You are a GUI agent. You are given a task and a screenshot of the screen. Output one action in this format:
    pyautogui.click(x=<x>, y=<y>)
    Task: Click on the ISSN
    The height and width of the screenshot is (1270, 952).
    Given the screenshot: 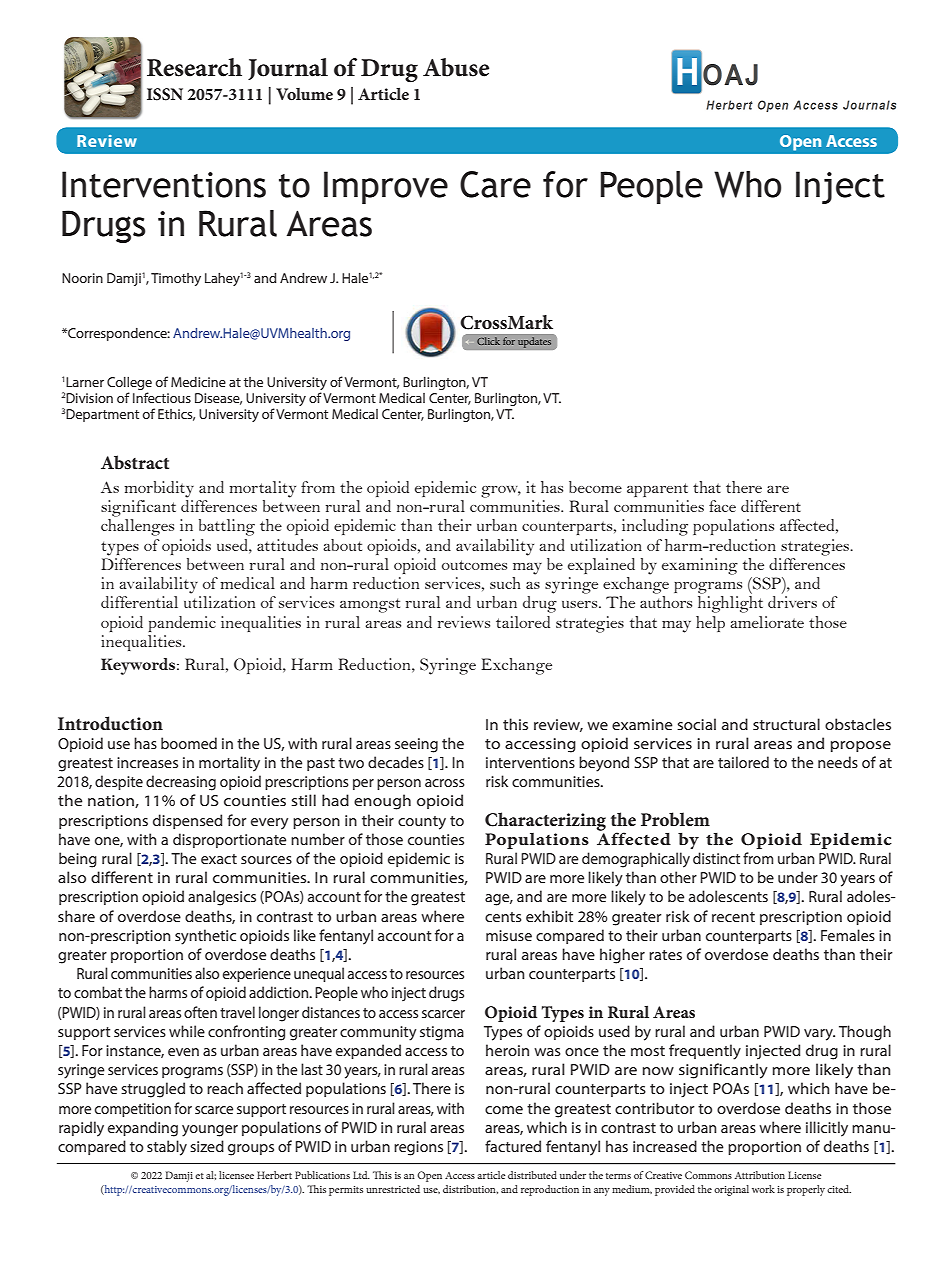 What is the action you would take?
    pyautogui.click(x=165, y=94)
